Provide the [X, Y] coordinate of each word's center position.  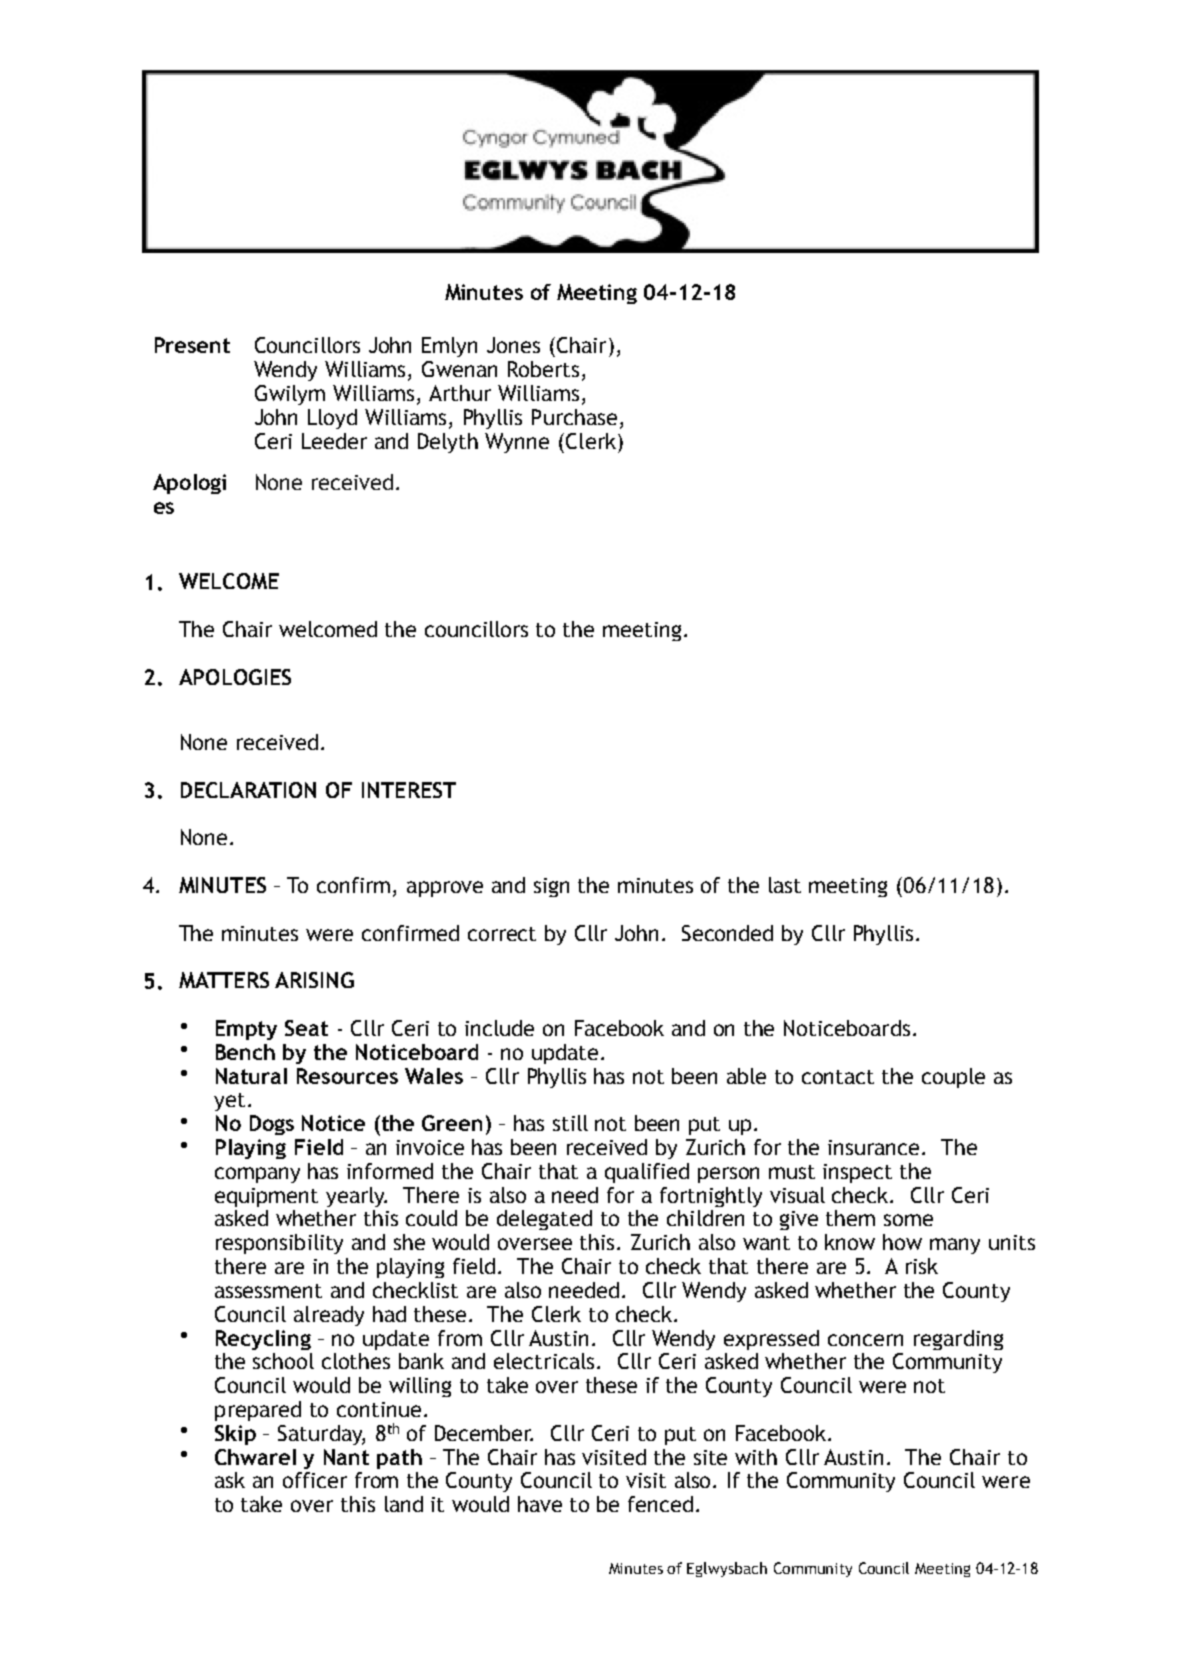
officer [315, 1480]
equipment [266, 1197]
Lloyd [332, 419]
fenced [660, 1504]
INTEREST [409, 790]
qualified [647, 1173]
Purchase [574, 417]
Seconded [727, 933]
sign [551, 887]
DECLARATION [248, 790]
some [908, 1220]
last [785, 885]
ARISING [314, 980]
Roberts [543, 369]
